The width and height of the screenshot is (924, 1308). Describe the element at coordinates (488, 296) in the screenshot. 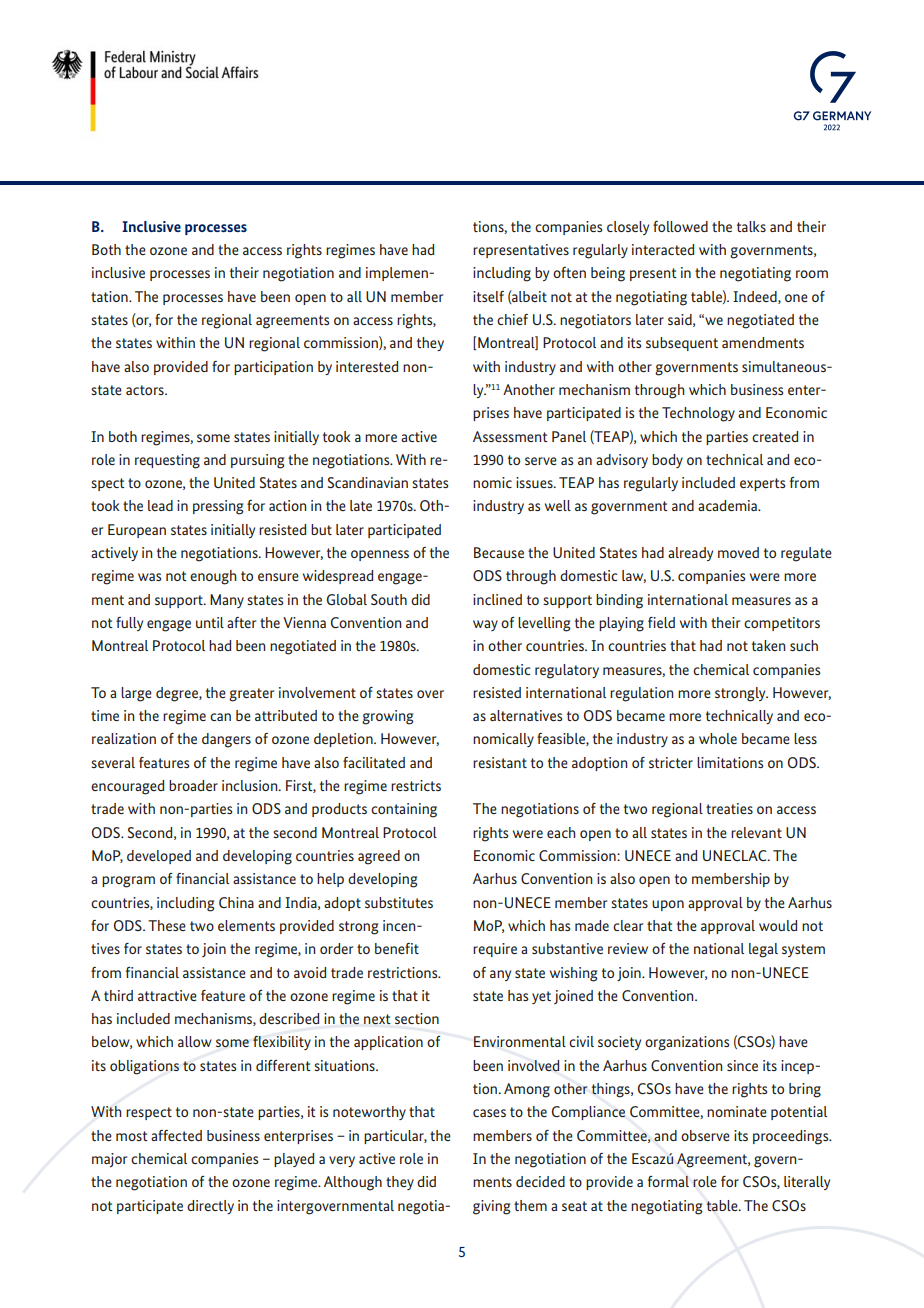

I see `itself` at that location.
